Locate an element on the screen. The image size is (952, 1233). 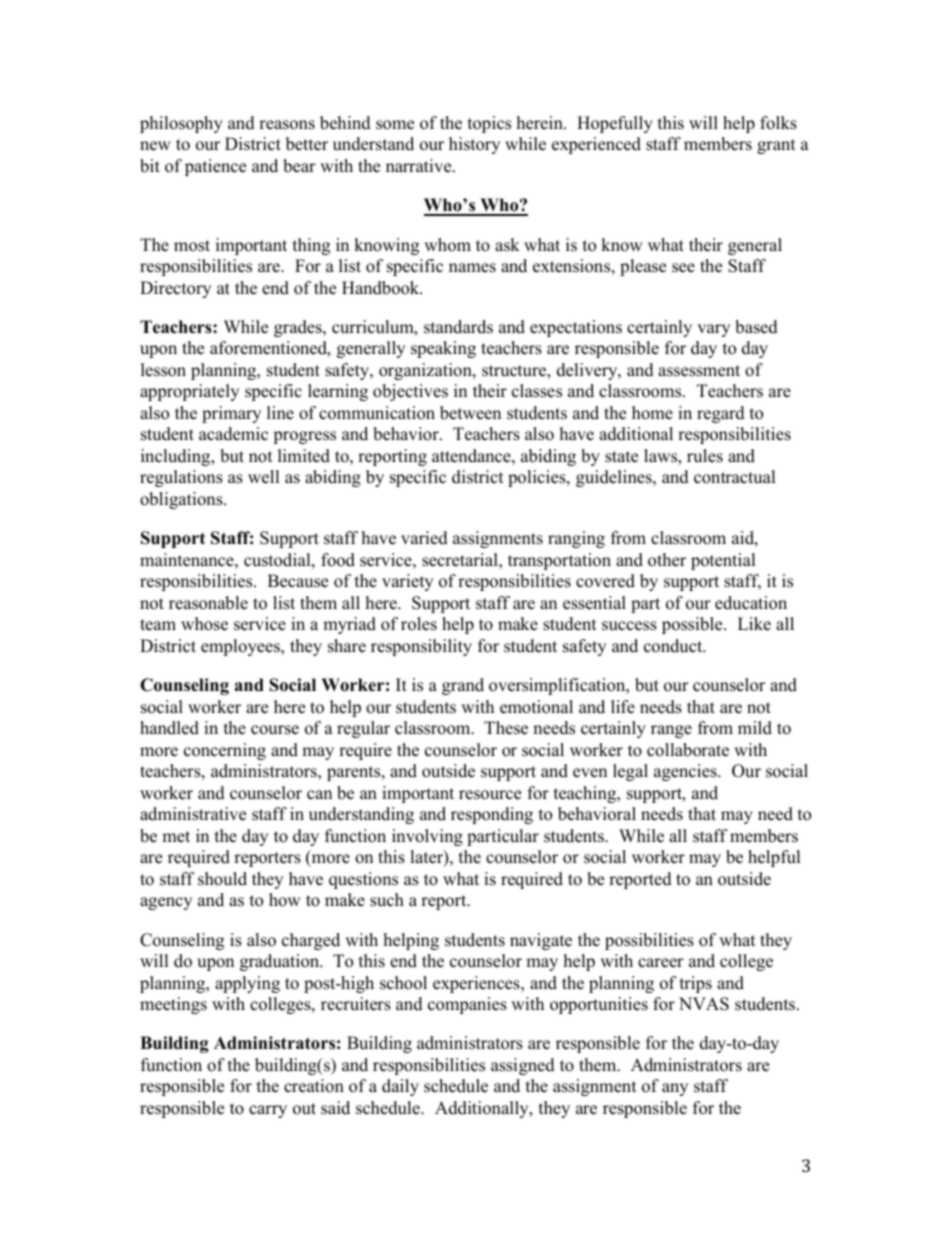
roles is located at coordinates (419, 624).
